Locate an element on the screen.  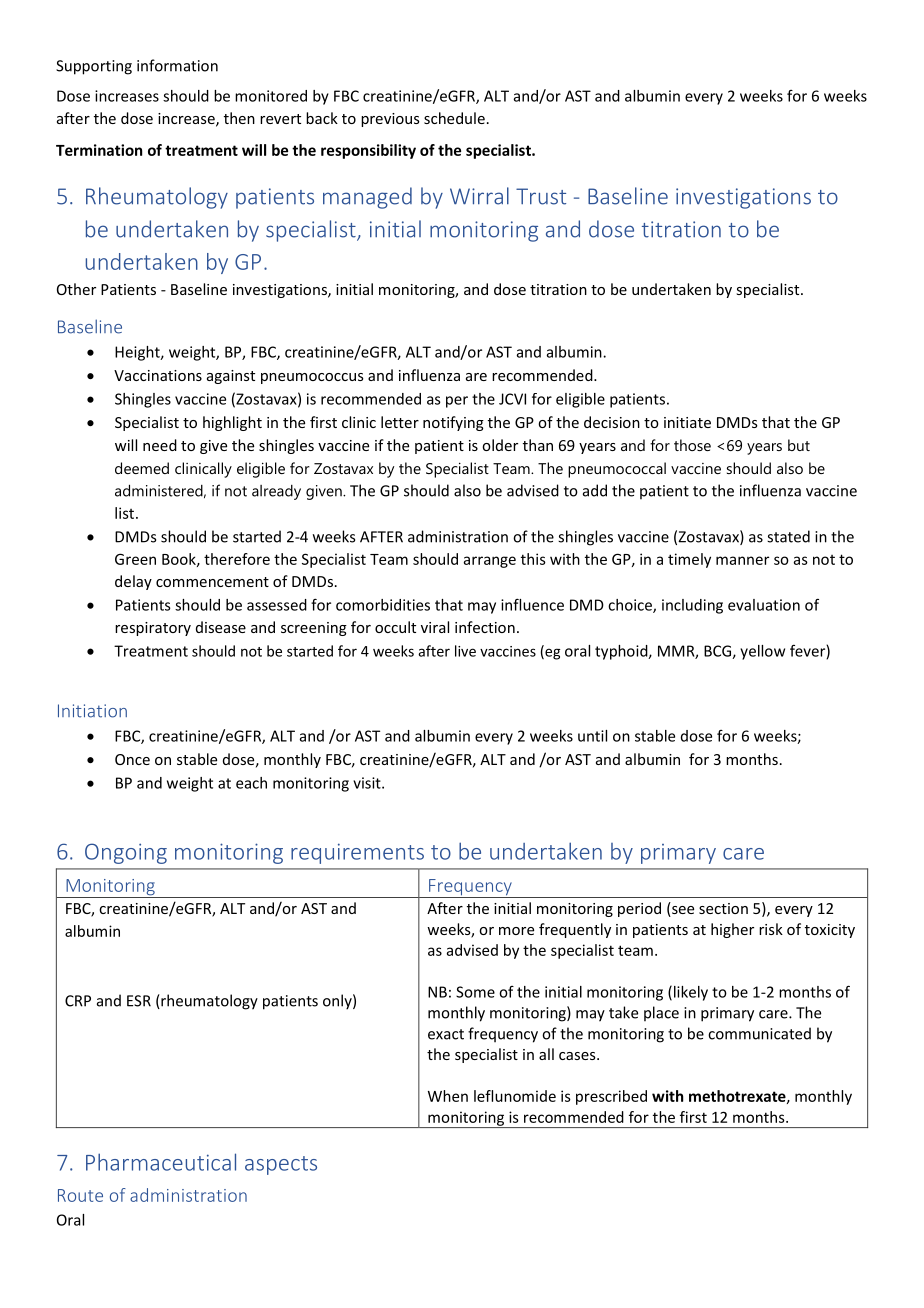
When is located at coordinates (448, 1096).
